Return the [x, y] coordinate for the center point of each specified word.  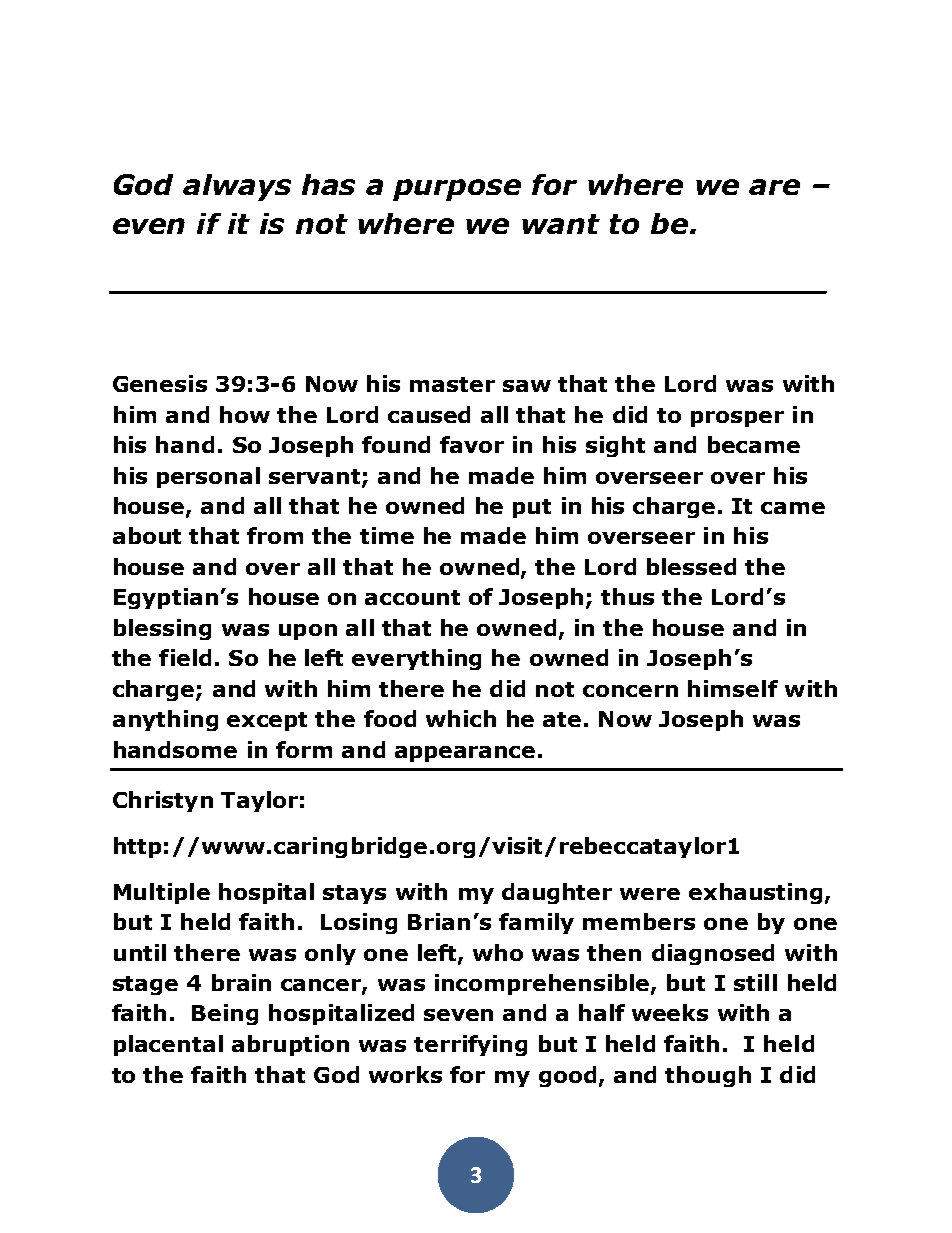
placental [168, 1045]
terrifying [470, 1045]
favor [472, 444]
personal [208, 477]
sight [615, 446]
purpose [457, 190]
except [267, 721]
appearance [465, 754]
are [774, 187]
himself [733, 688]
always [237, 187]
